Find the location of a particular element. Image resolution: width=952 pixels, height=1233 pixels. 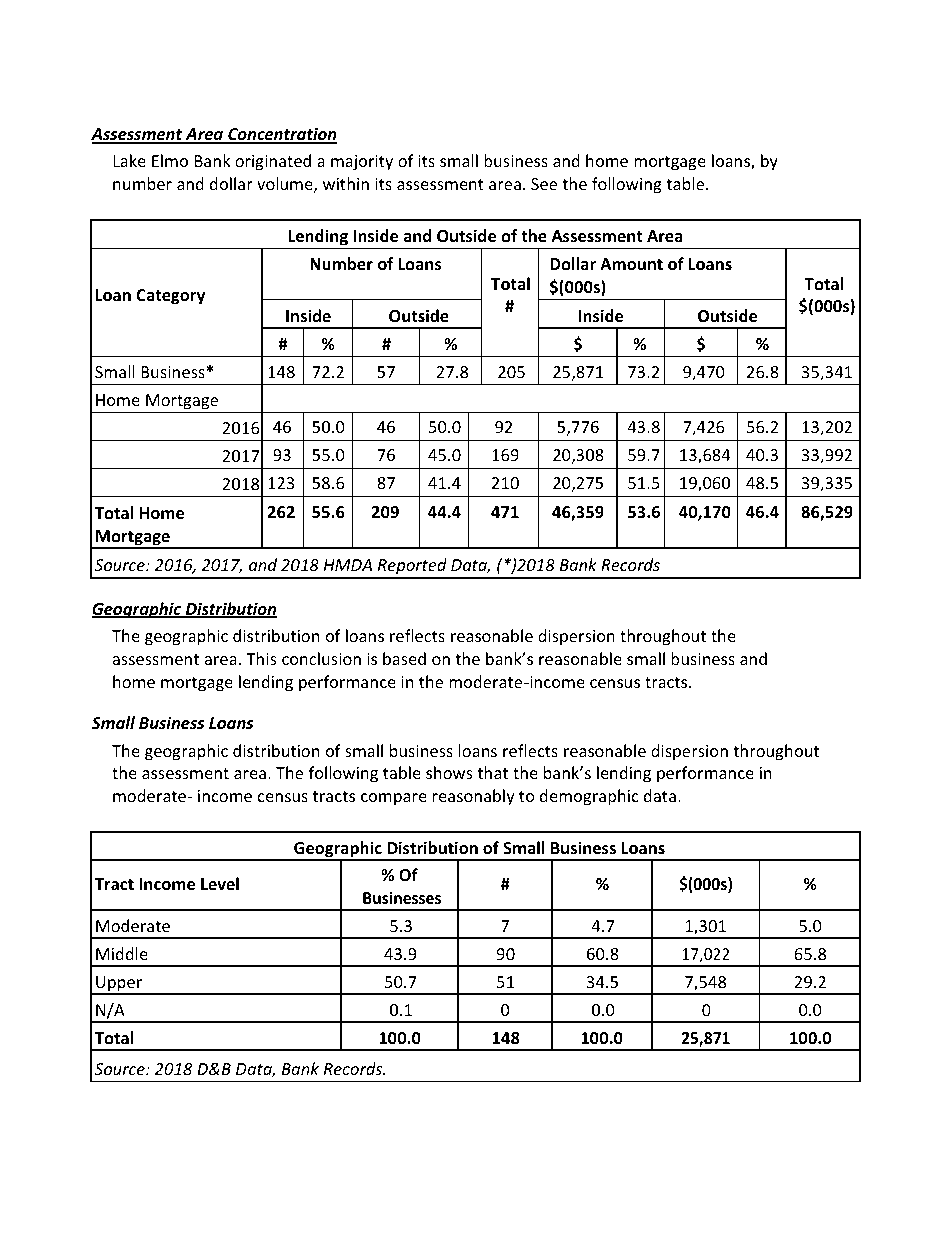

reasonably is located at coordinates (474, 797).
